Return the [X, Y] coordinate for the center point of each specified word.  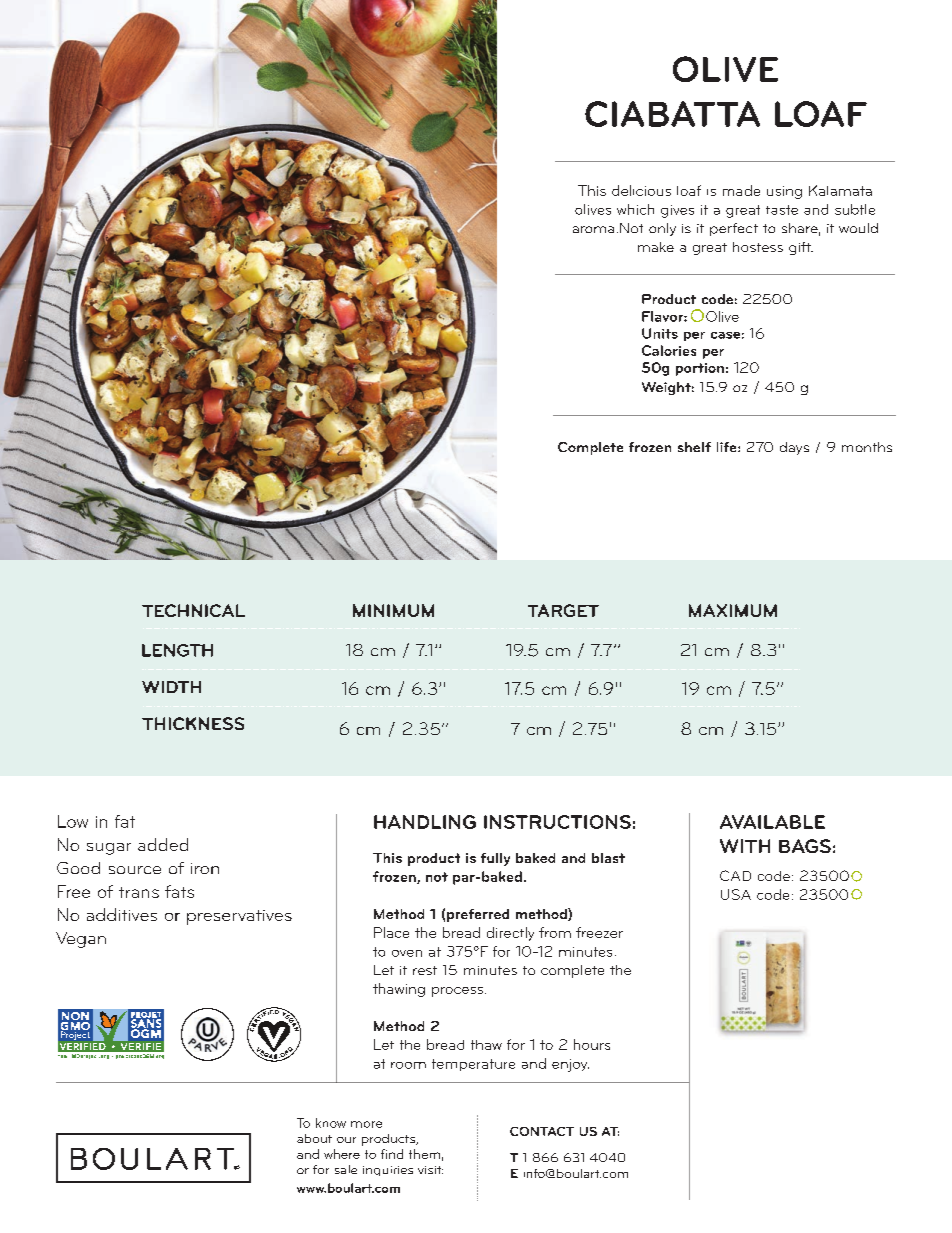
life [728, 447]
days [794, 448]
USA [736, 894]
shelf [694, 447]
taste [782, 210]
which [635, 209]
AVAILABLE [772, 822]
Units [660, 333]
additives [122, 914]
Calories [669, 350]
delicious [641, 190]
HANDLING [425, 822]
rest [425, 970]
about [314, 1138]
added [163, 844]
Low [73, 821]
